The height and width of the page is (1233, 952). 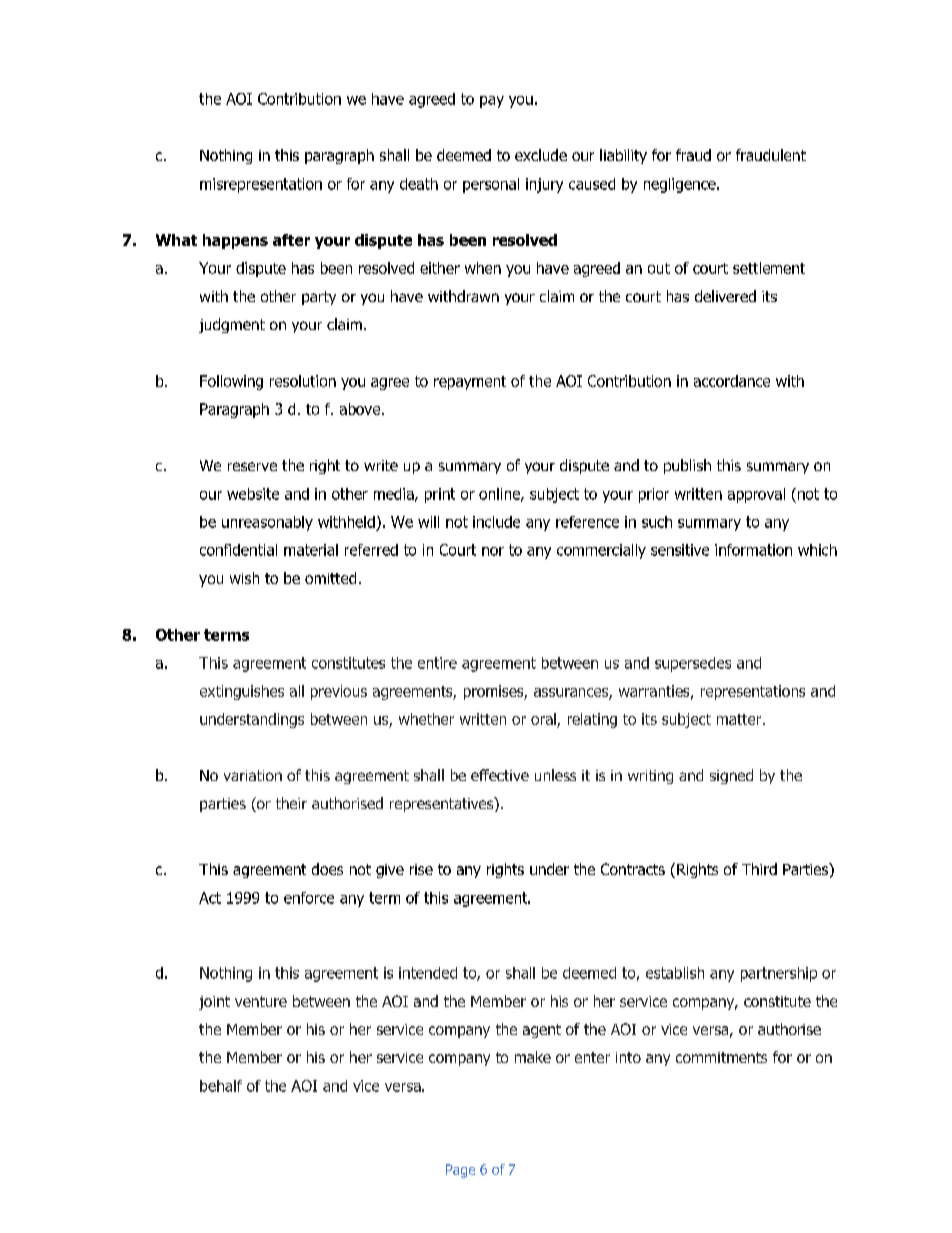 What do you see at coordinates (732, 381) in the page?
I see `accordance` at bounding box center [732, 381].
